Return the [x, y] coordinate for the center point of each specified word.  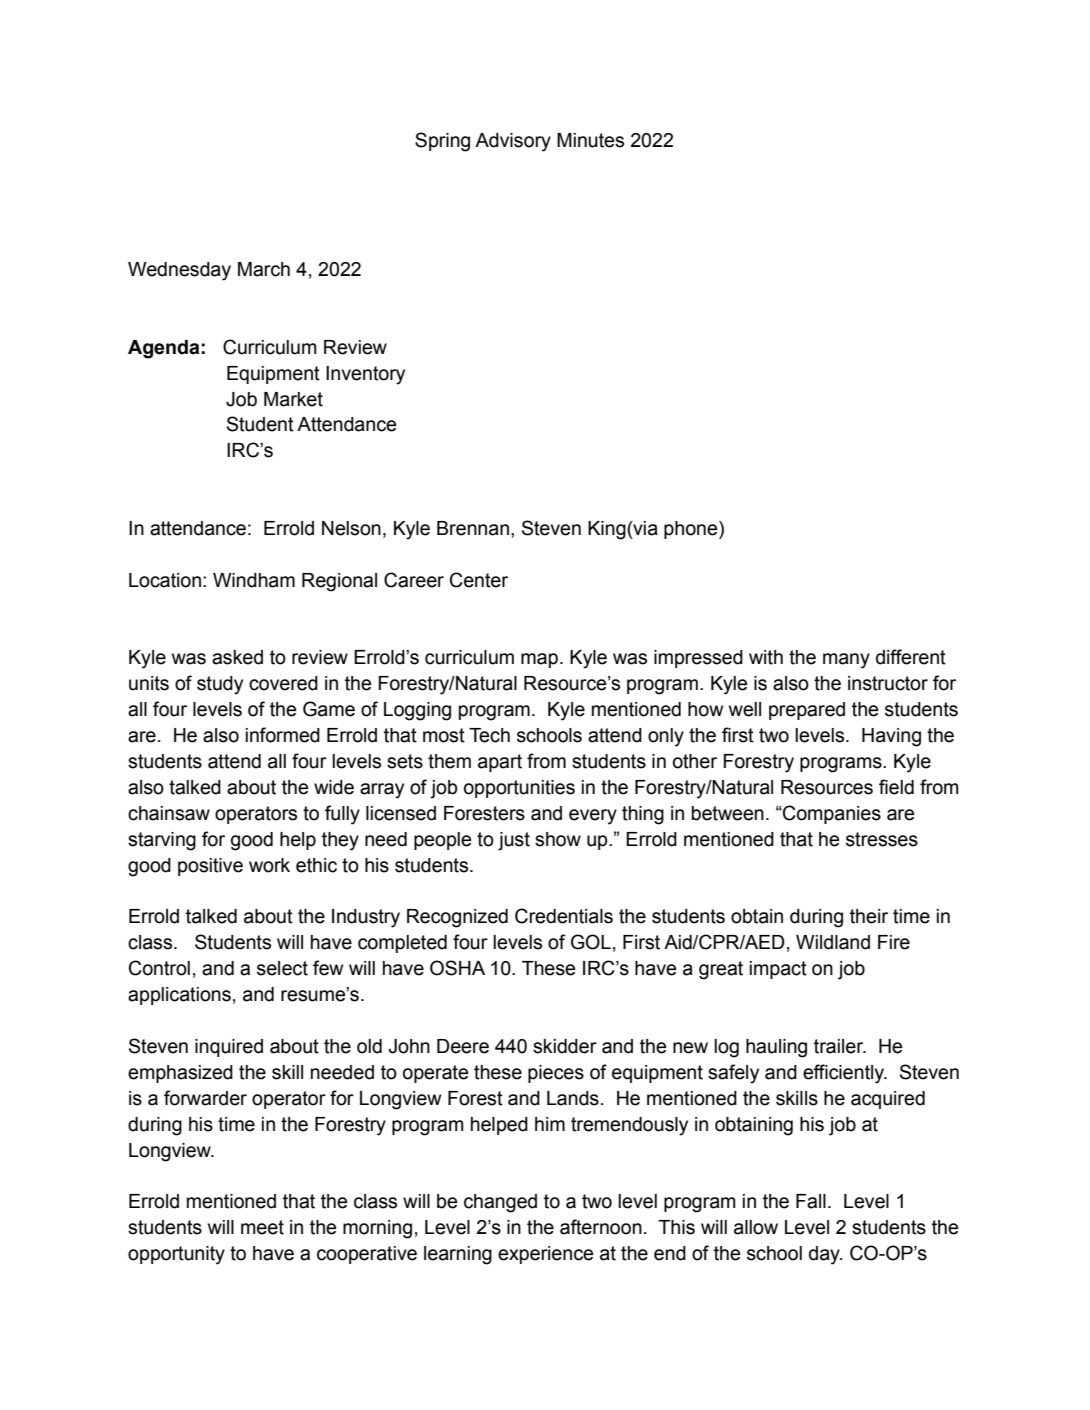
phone [692, 530]
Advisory [513, 142]
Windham [254, 580]
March [264, 269]
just [514, 841]
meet [262, 1227]
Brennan [473, 528]
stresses [882, 839]
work [269, 865]
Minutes [590, 140]
